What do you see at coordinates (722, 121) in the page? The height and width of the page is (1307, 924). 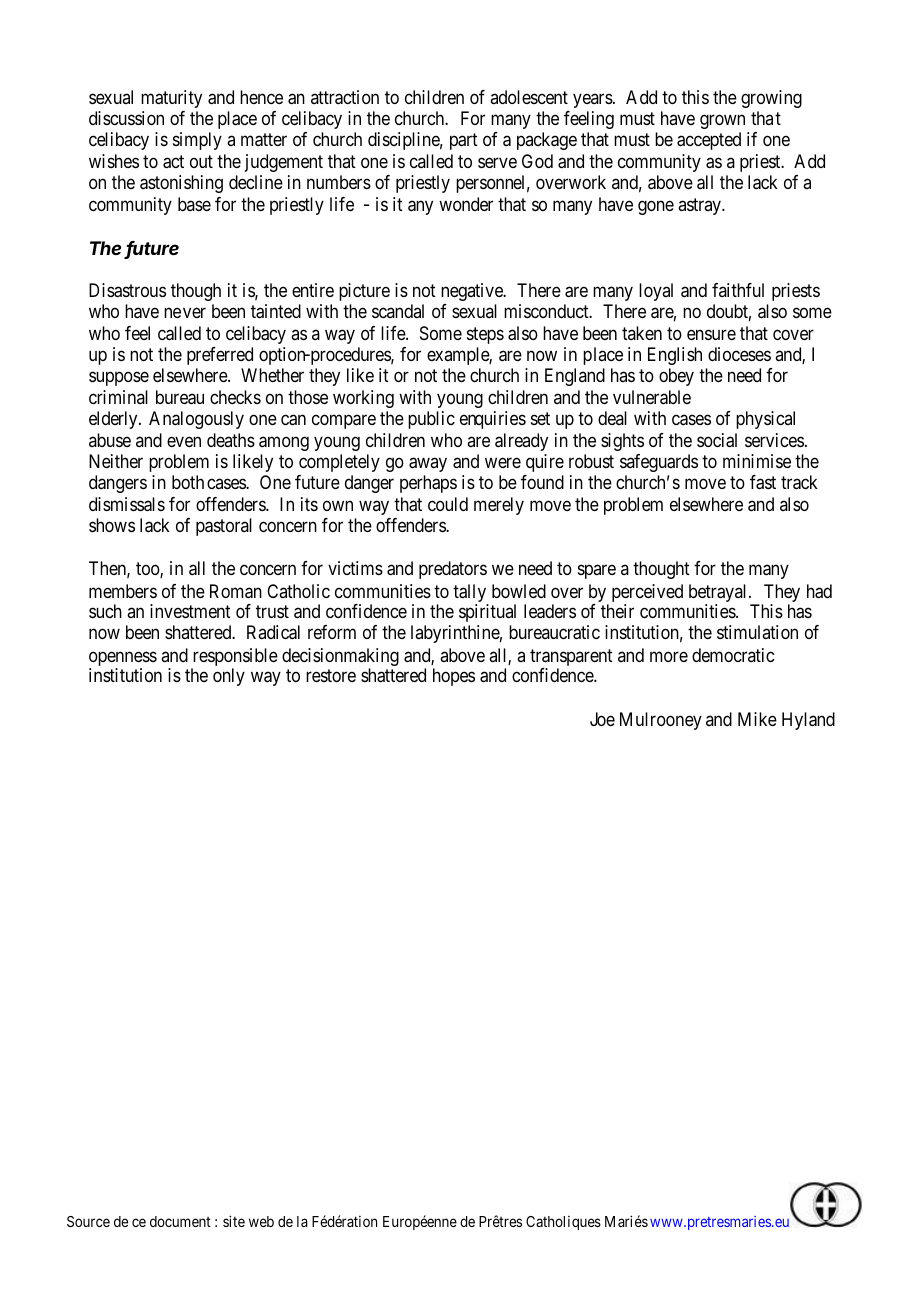 I see `grown` at bounding box center [722, 121].
